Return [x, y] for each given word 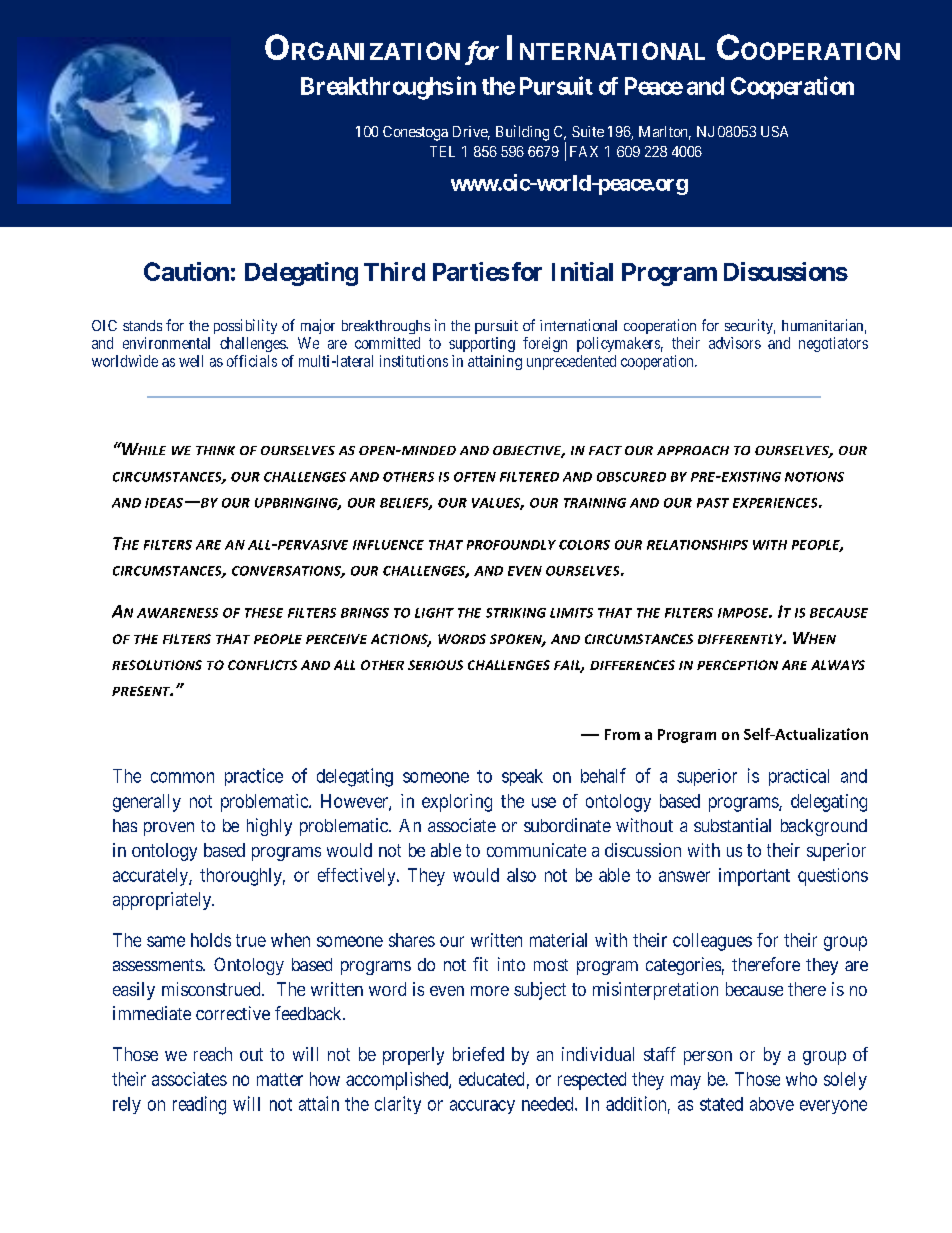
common [182, 777]
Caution [186, 271]
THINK [215, 450]
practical [799, 777]
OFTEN [475, 477]
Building [522, 133]
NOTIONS [814, 477]
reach [213, 1054]
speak [522, 777]
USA [774, 131]
